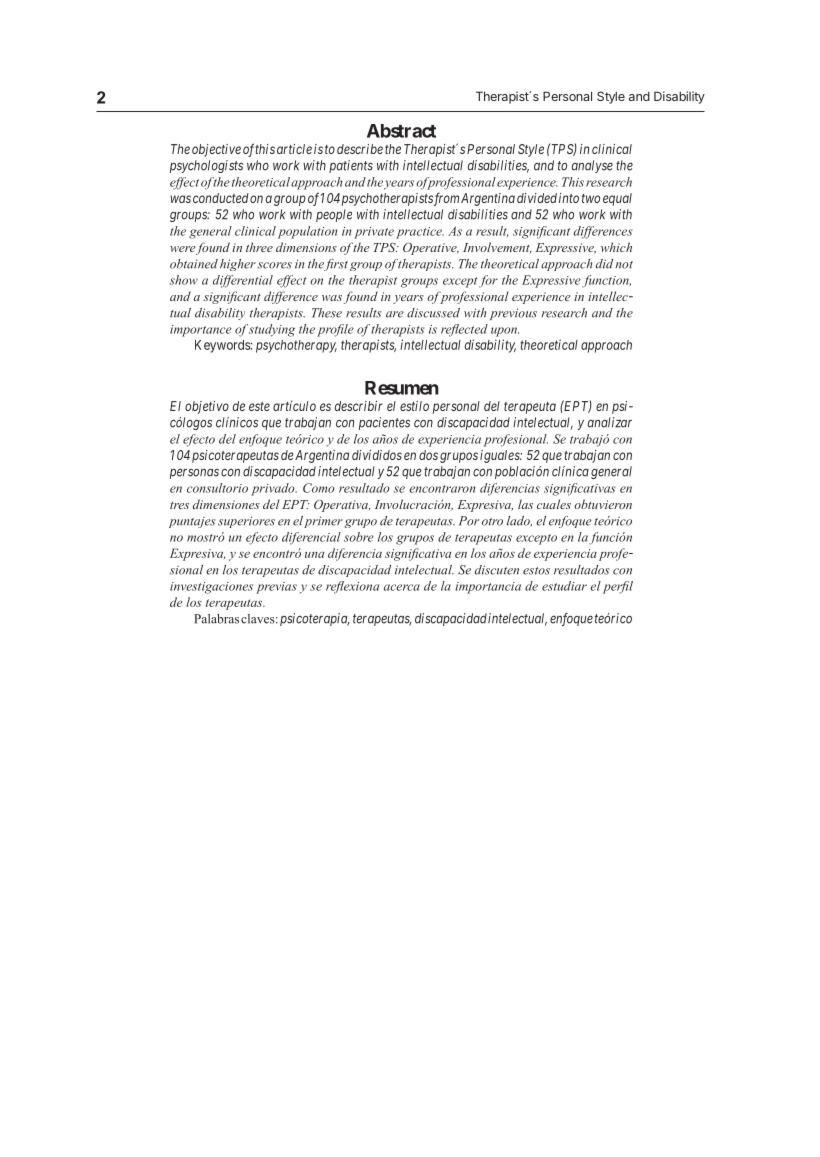 The width and height of the screenshot is (820, 1157). Describe the element at coordinates (402, 388) in the screenshot. I see `Resumen` at that location.
